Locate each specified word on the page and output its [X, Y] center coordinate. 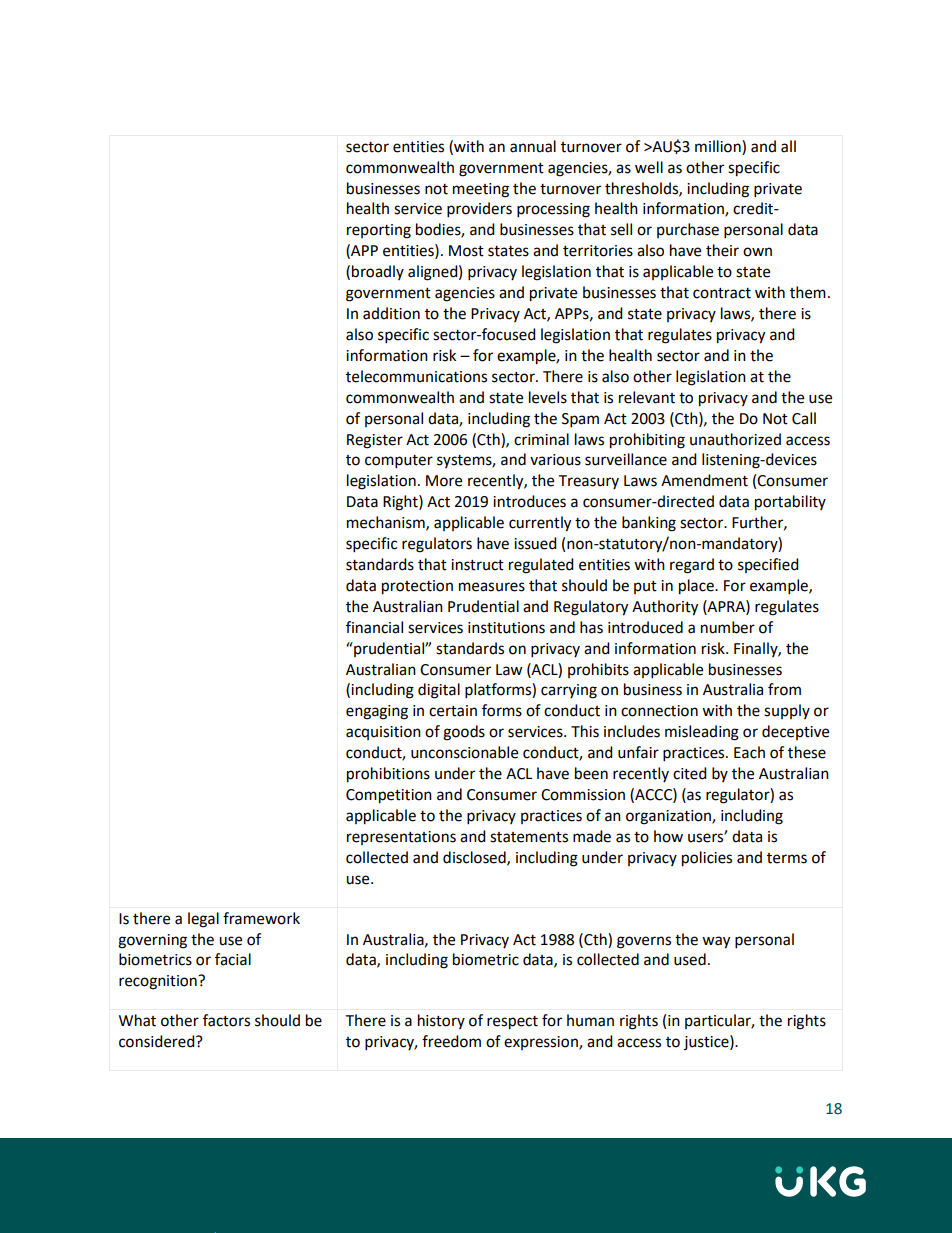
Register [375, 441]
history [441, 1021]
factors [226, 1020]
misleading [702, 733]
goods [464, 733]
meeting [481, 190]
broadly [378, 272]
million [719, 147]
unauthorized [735, 439]
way [716, 942]
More [444, 481]
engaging [377, 712]
